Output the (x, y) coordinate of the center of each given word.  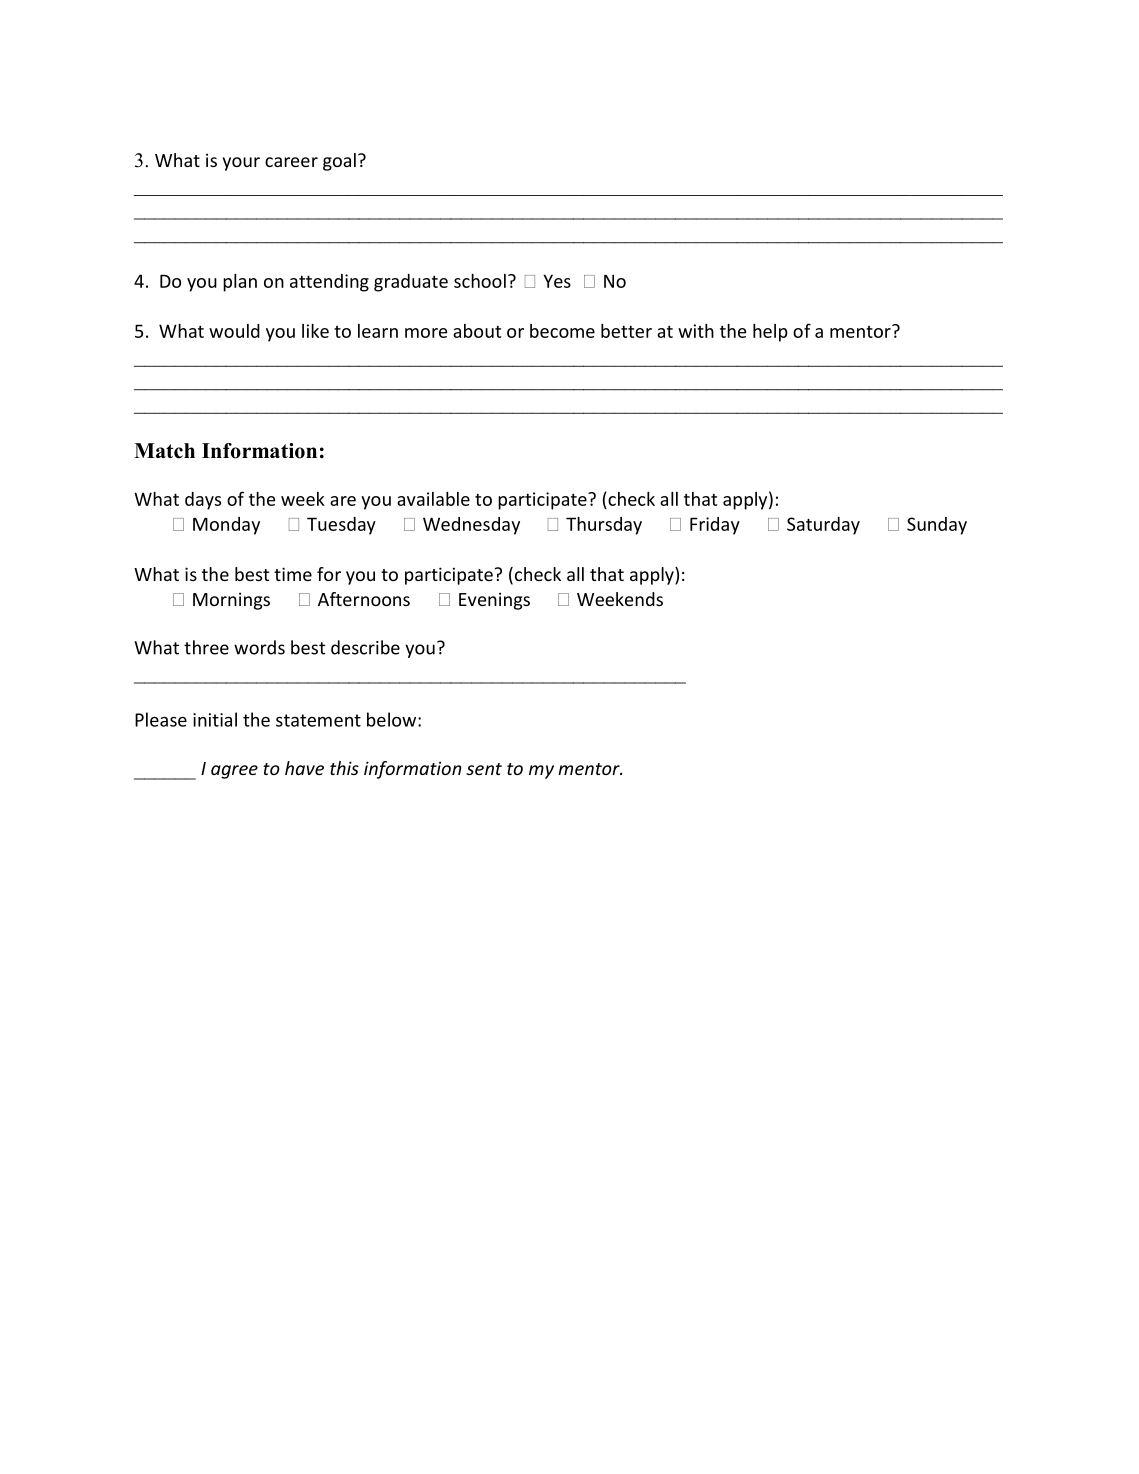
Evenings (494, 601)
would (234, 331)
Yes (557, 281)
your (241, 164)
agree (234, 772)
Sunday (937, 526)
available (433, 499)
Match (164, 451)
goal (339, 162)
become (562, 331)
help (770, 333)
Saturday (823, 526)
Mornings (231, 601)
